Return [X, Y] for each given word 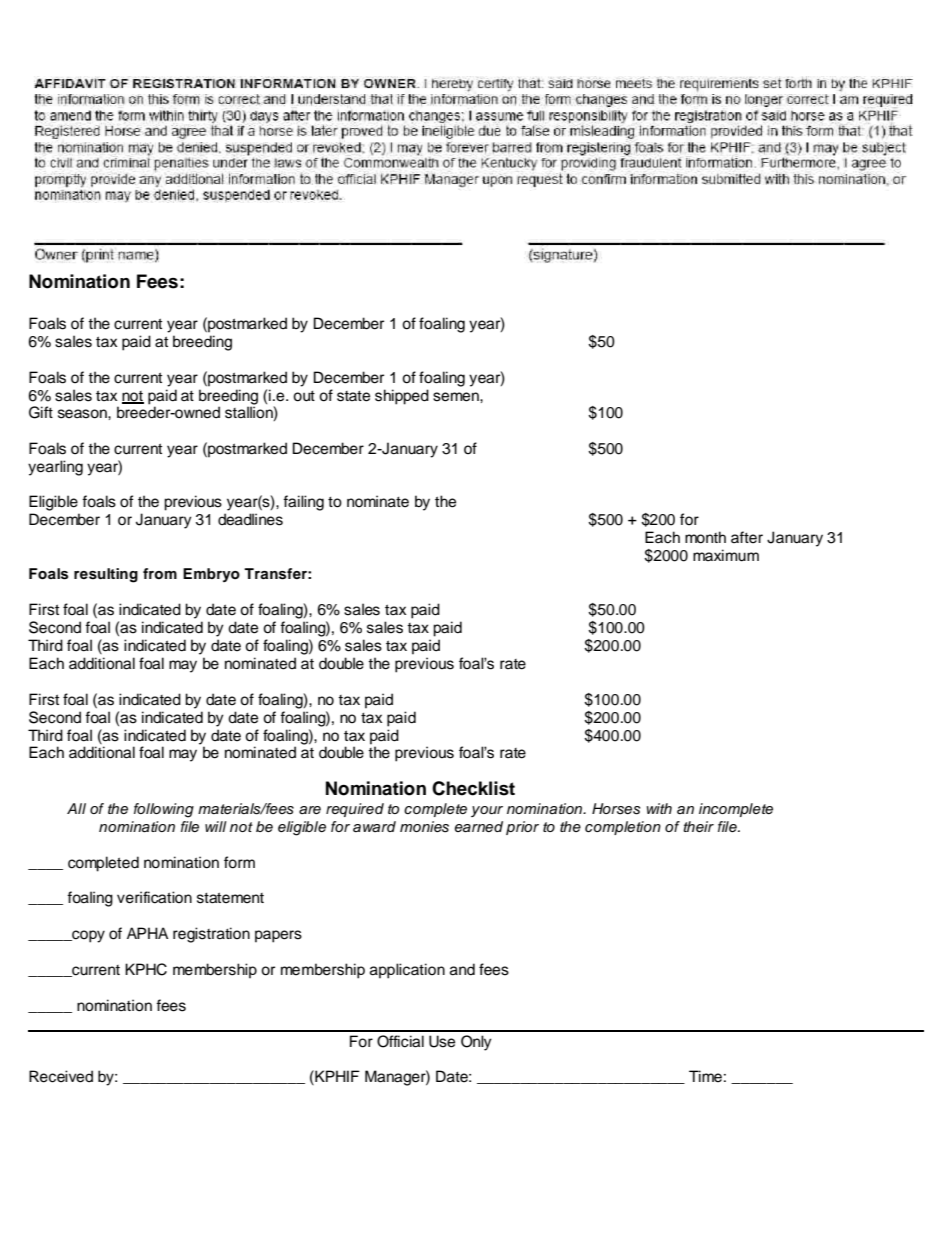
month [705, 537]
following [164, 810]
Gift [41, 412]
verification [154, 897]
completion [623, 828]
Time [705, 1076]
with [659, 808]
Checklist [473, 788]
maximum [726, 555]
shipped [402, 397]
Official [400, 1041]
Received [61, 1076]
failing [303, 503]
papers [278, 936]
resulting [106, 575]
